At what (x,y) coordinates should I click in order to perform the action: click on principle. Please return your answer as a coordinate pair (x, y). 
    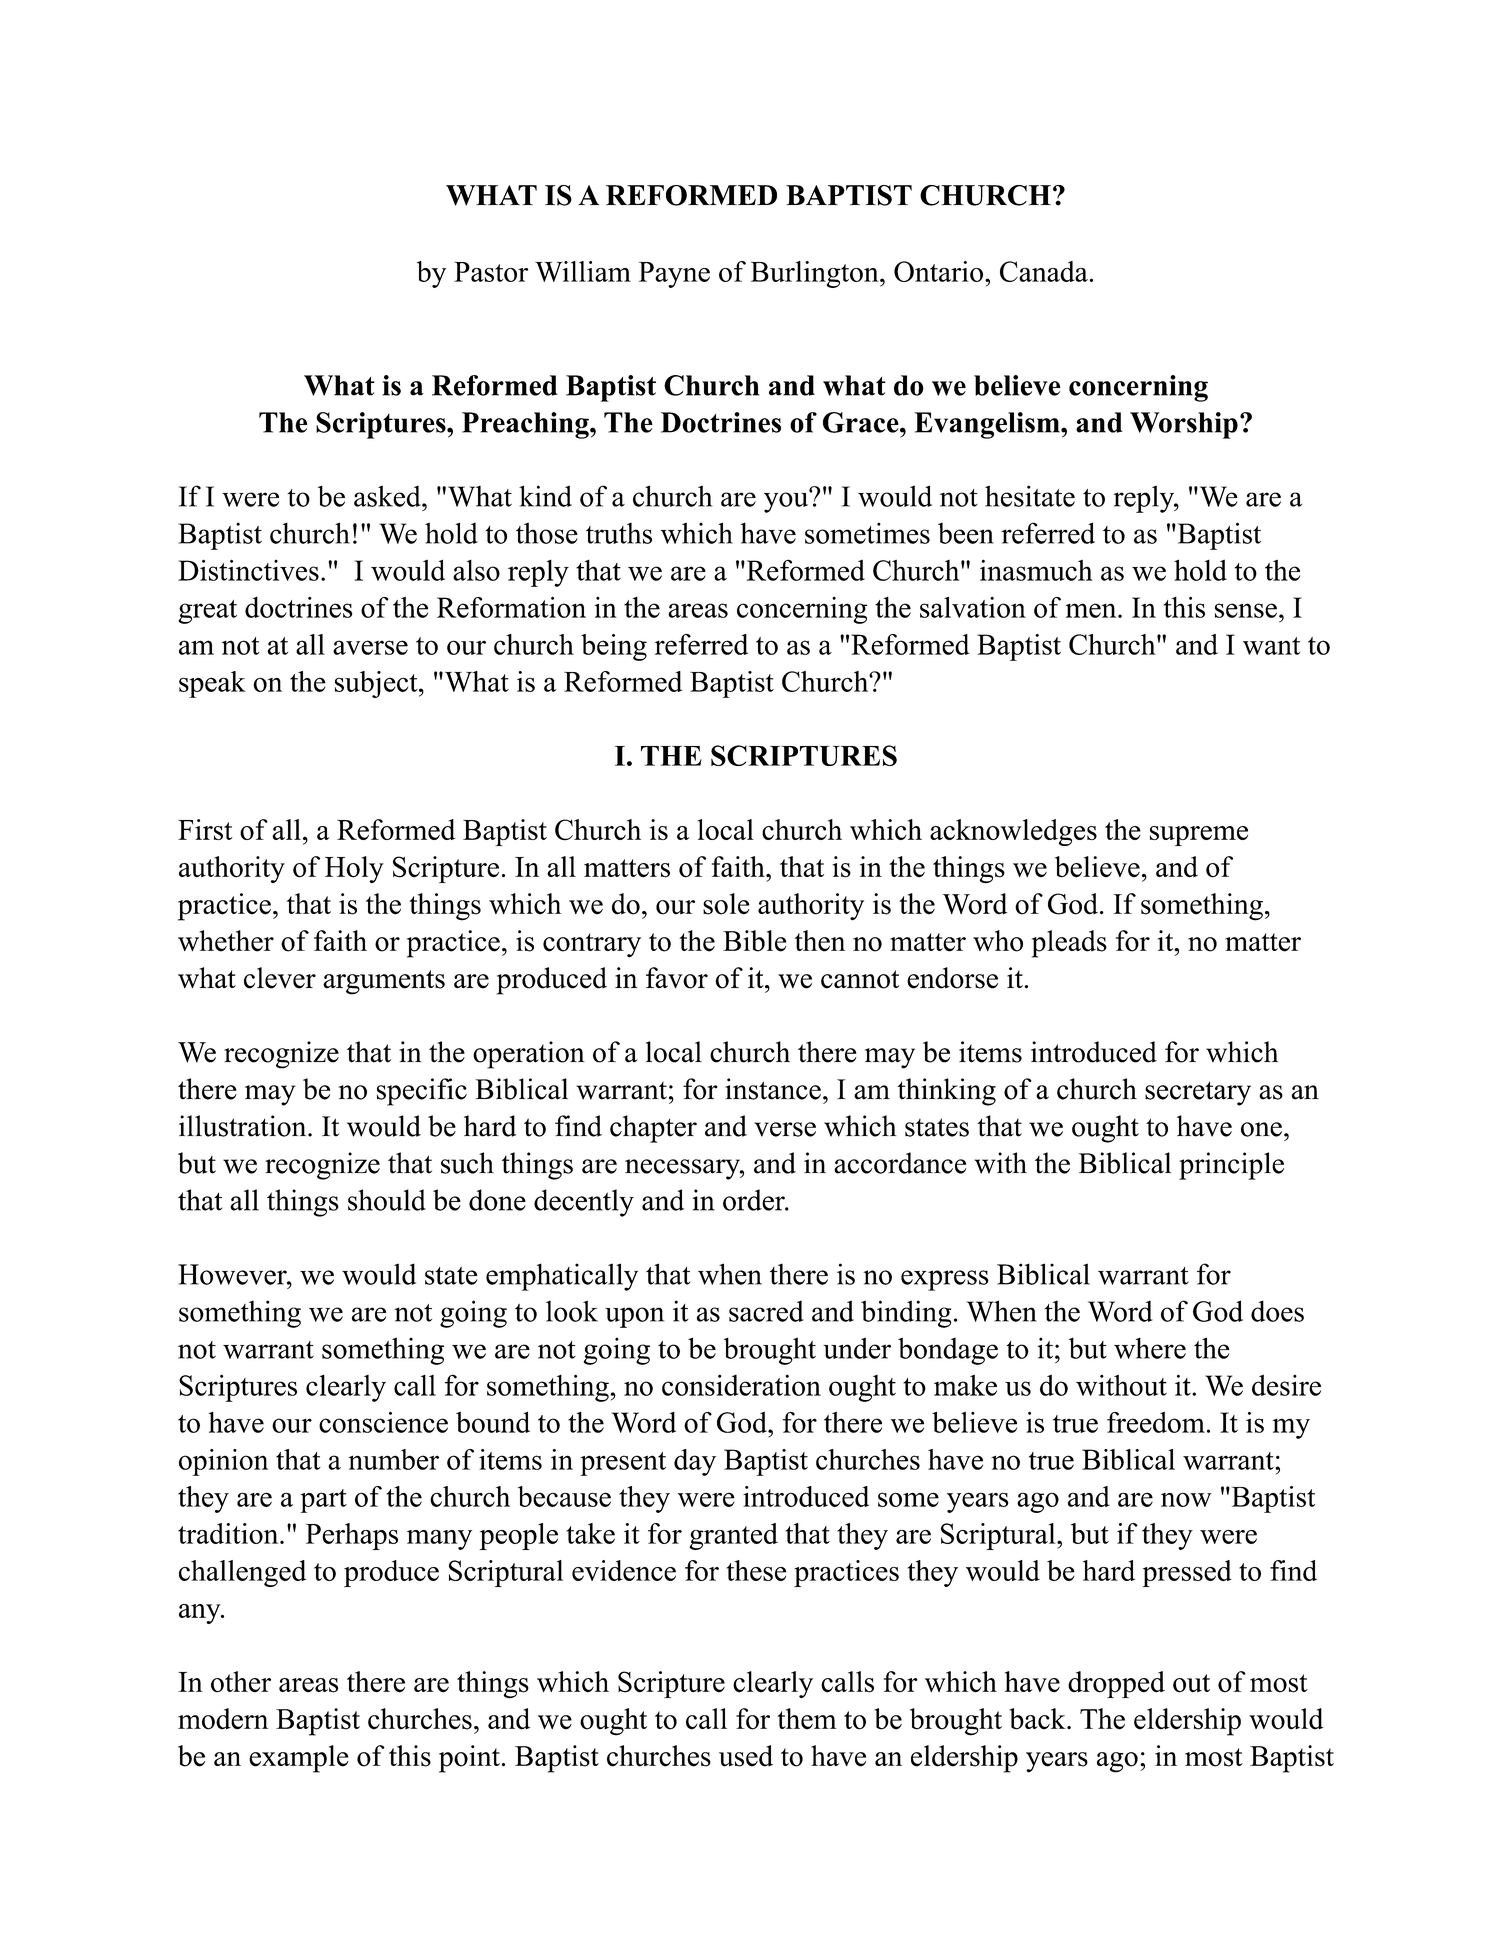
    Looking at the image, I should click on (1231, 1166).
